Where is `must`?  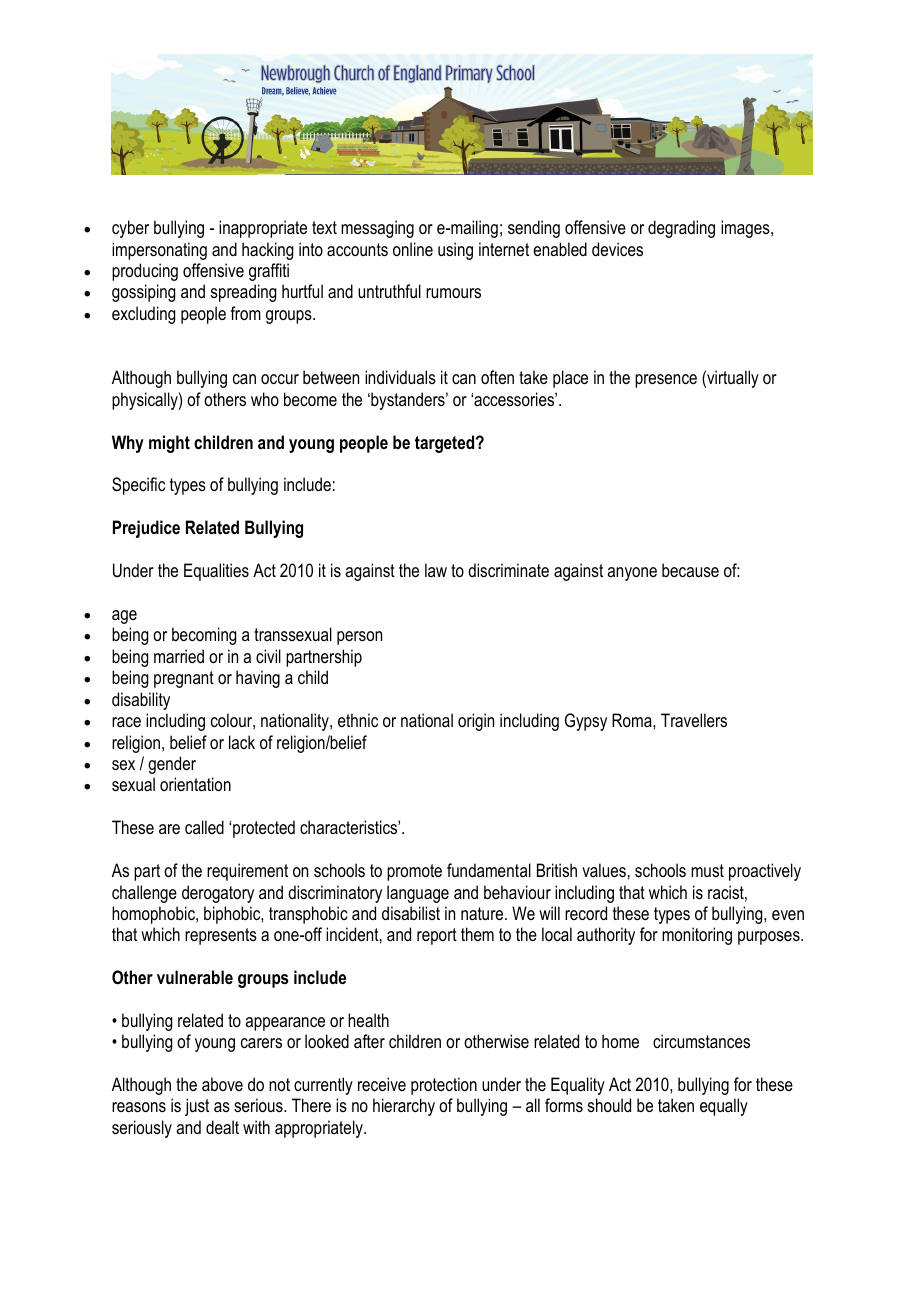
must is located at coordinates (707, 870).
